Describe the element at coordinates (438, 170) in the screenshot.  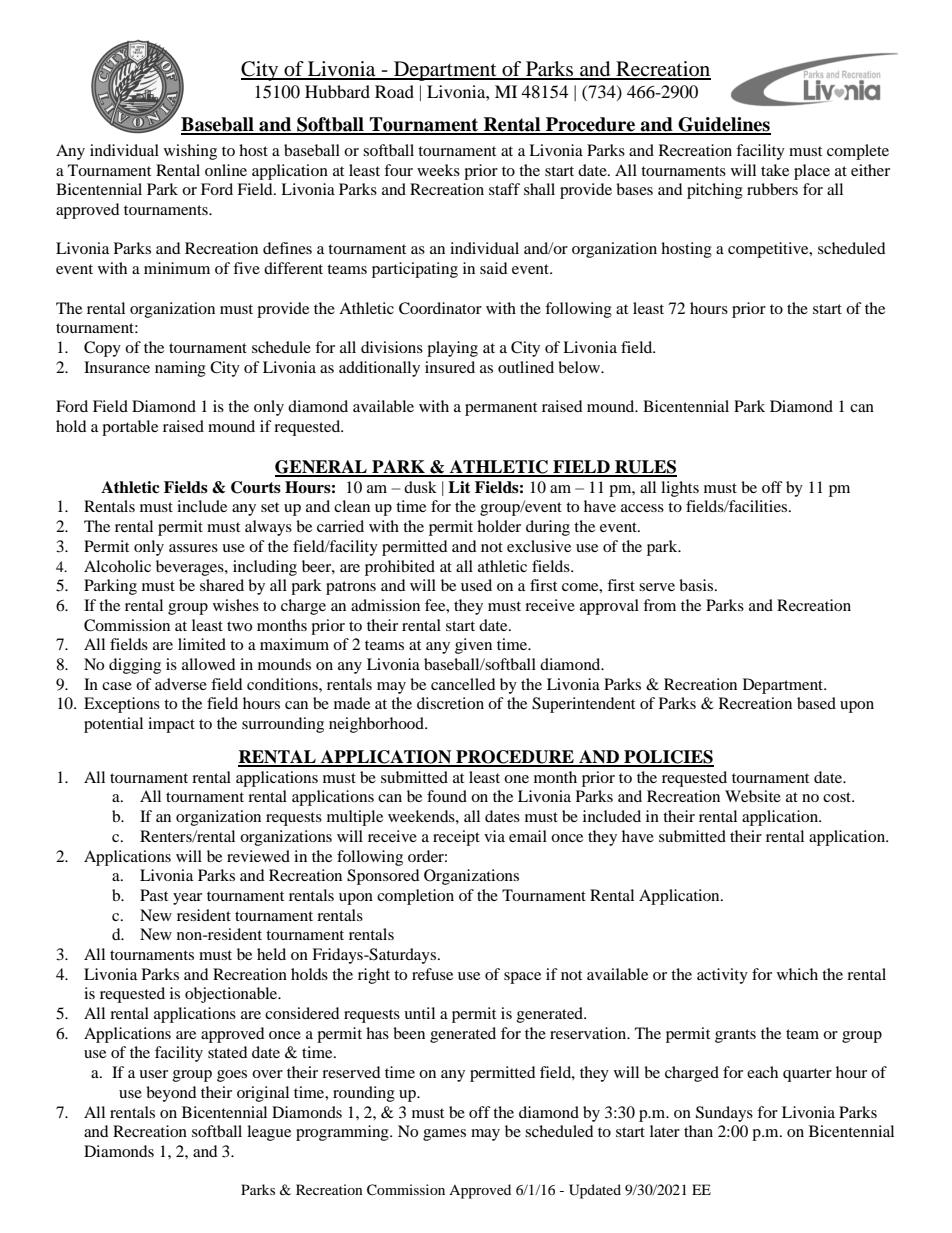
I see `weeks` at that location.
